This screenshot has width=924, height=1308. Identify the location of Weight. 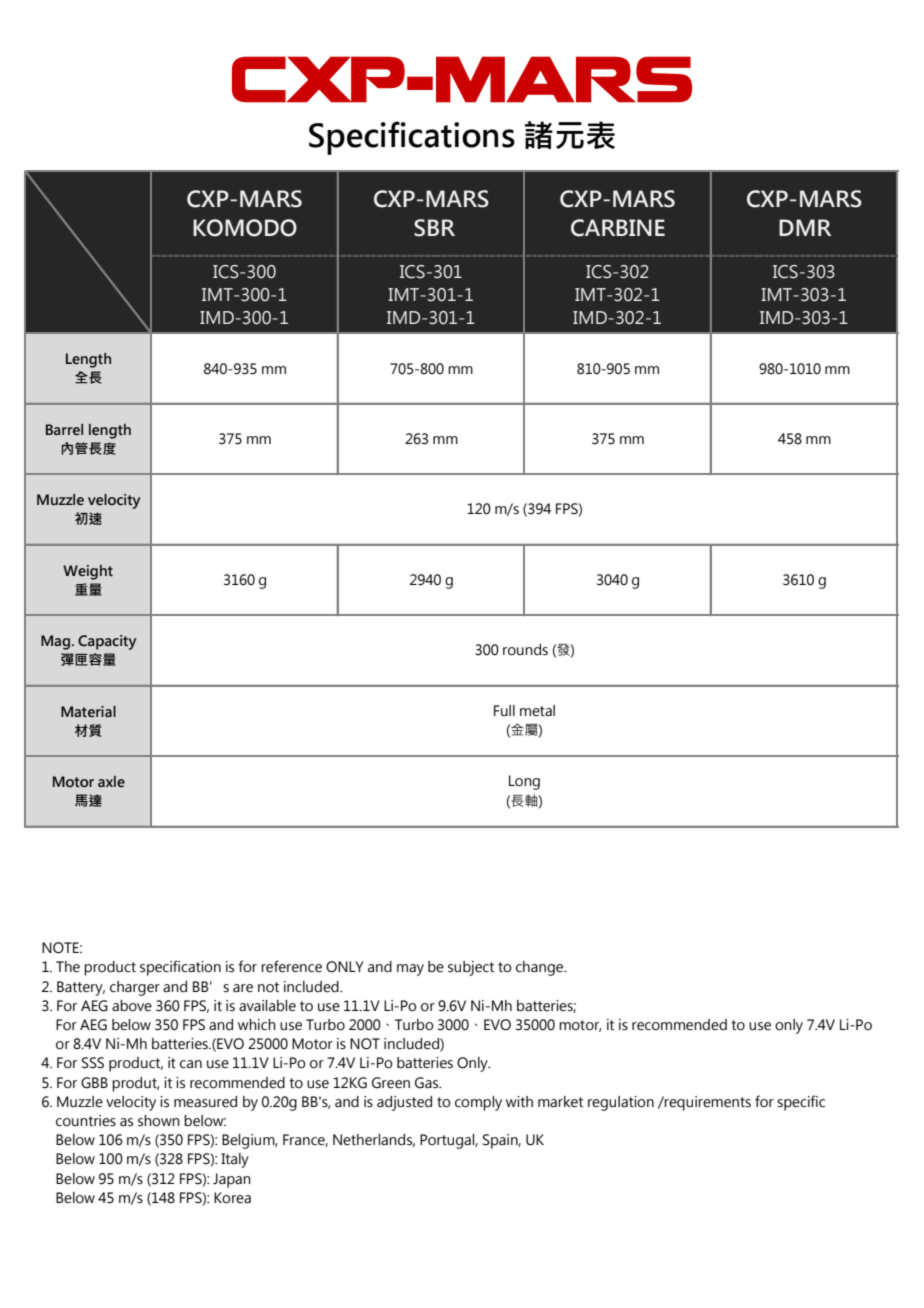
(88, 572).
